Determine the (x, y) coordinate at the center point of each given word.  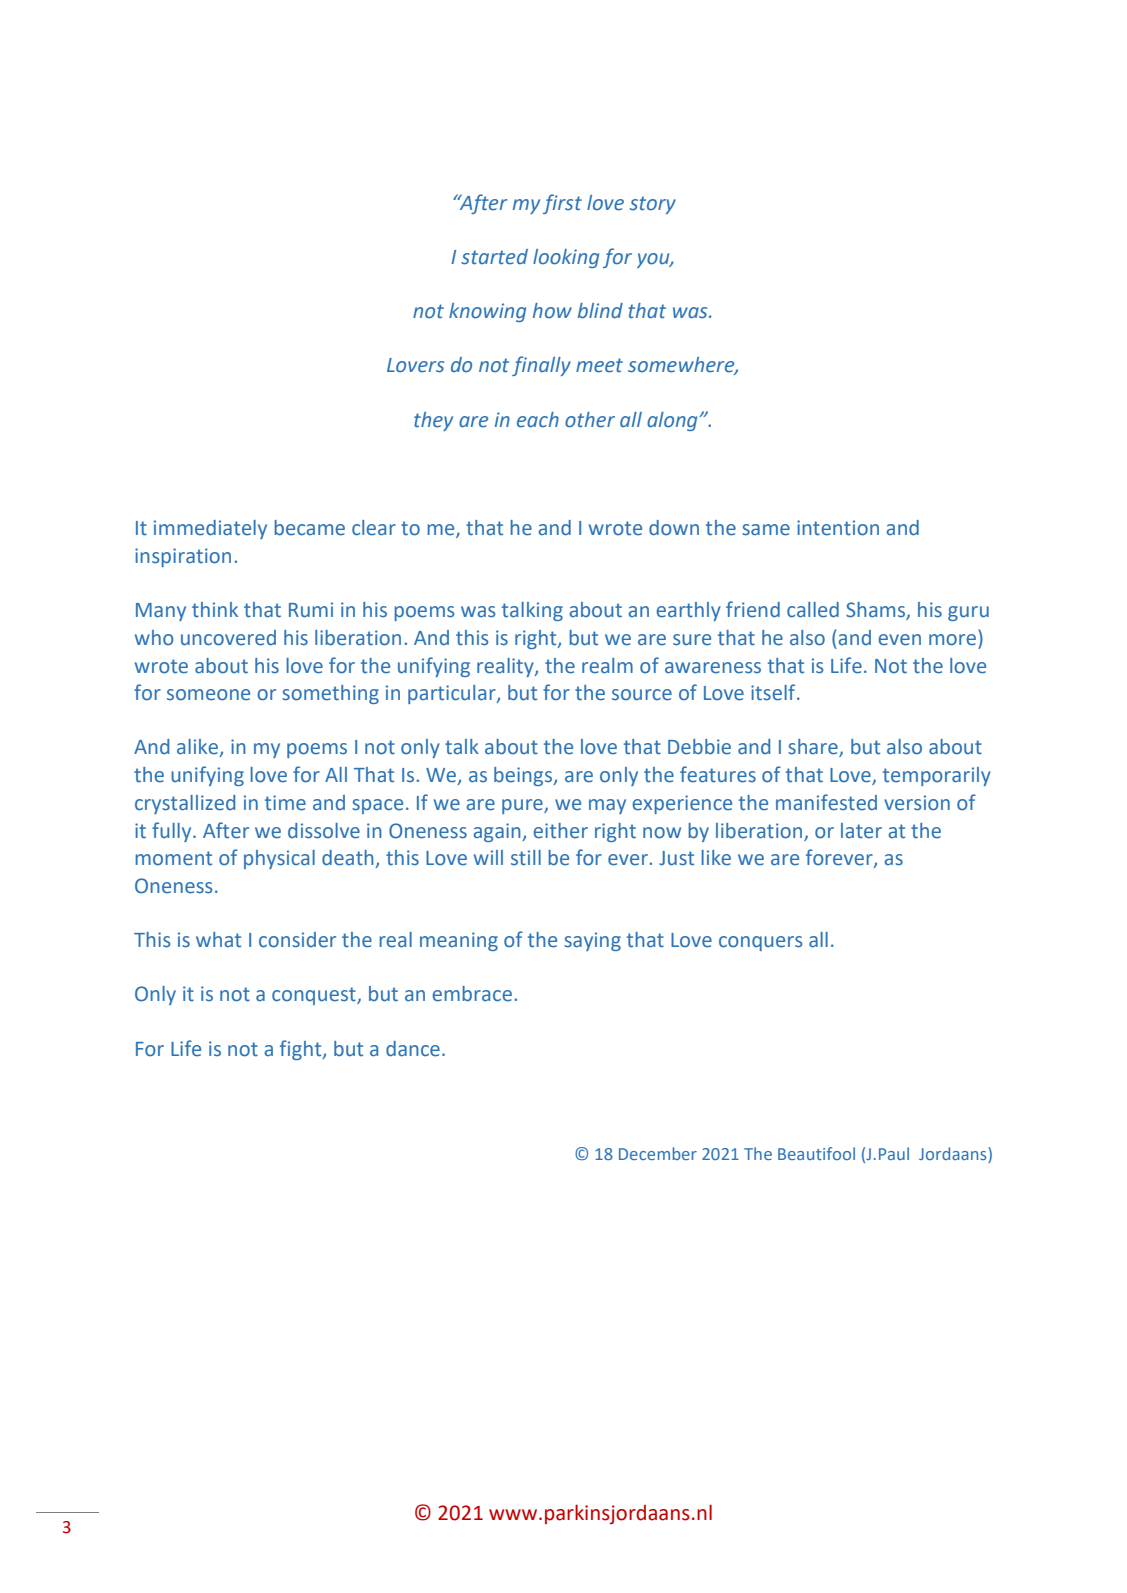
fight (302, 1050)
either (560, 831)
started (494, 257)
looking (566, 258)
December (658, 1153)
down (674, 528)
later (861, 831)
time (285, 803)
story (653, 205)
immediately (210, 529)
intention (838, 528)
